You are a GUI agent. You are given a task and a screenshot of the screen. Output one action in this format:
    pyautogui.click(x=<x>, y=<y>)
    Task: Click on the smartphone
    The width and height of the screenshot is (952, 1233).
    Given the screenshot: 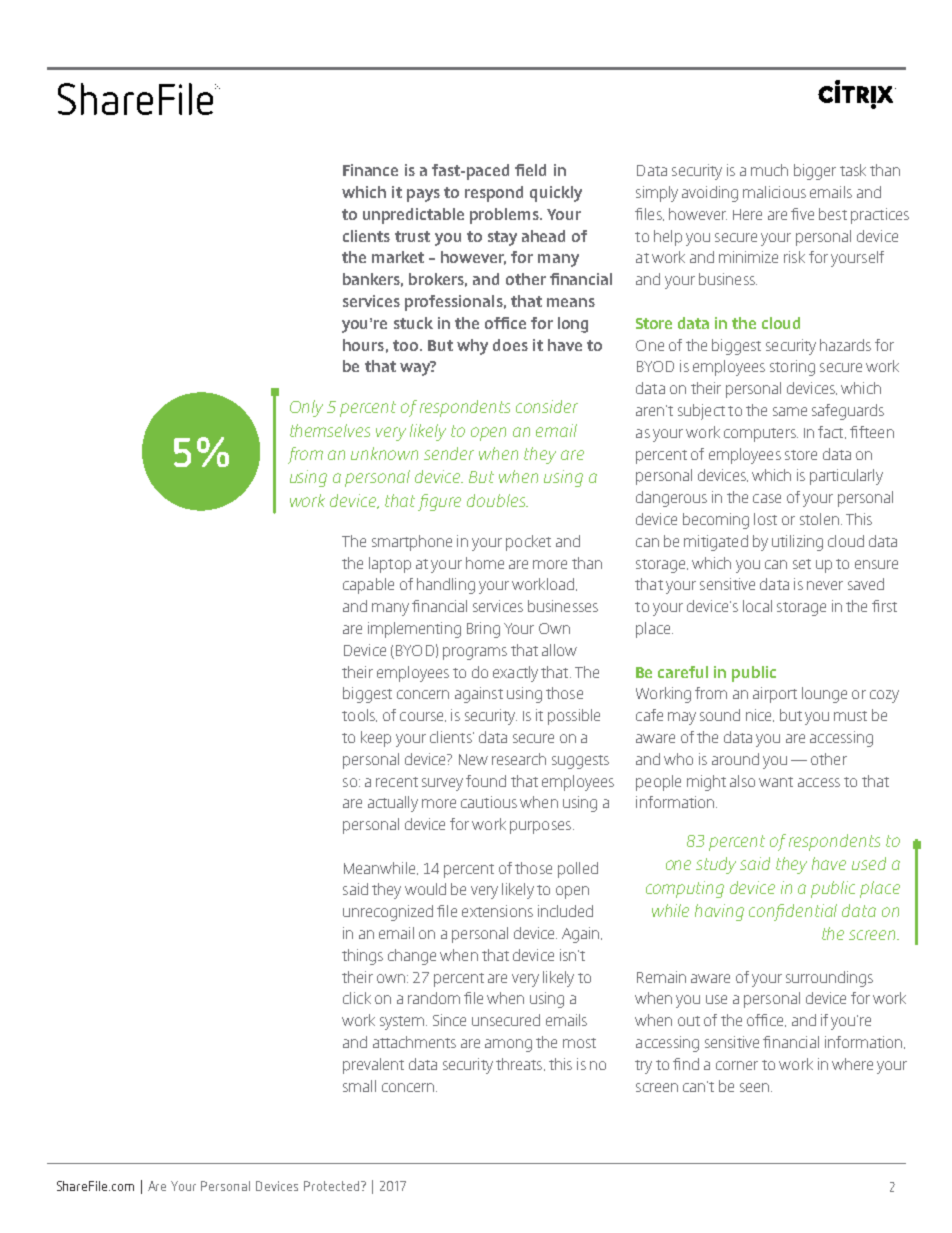 What is the action you would take?
    pyautogui.click(x=412, y=543)
